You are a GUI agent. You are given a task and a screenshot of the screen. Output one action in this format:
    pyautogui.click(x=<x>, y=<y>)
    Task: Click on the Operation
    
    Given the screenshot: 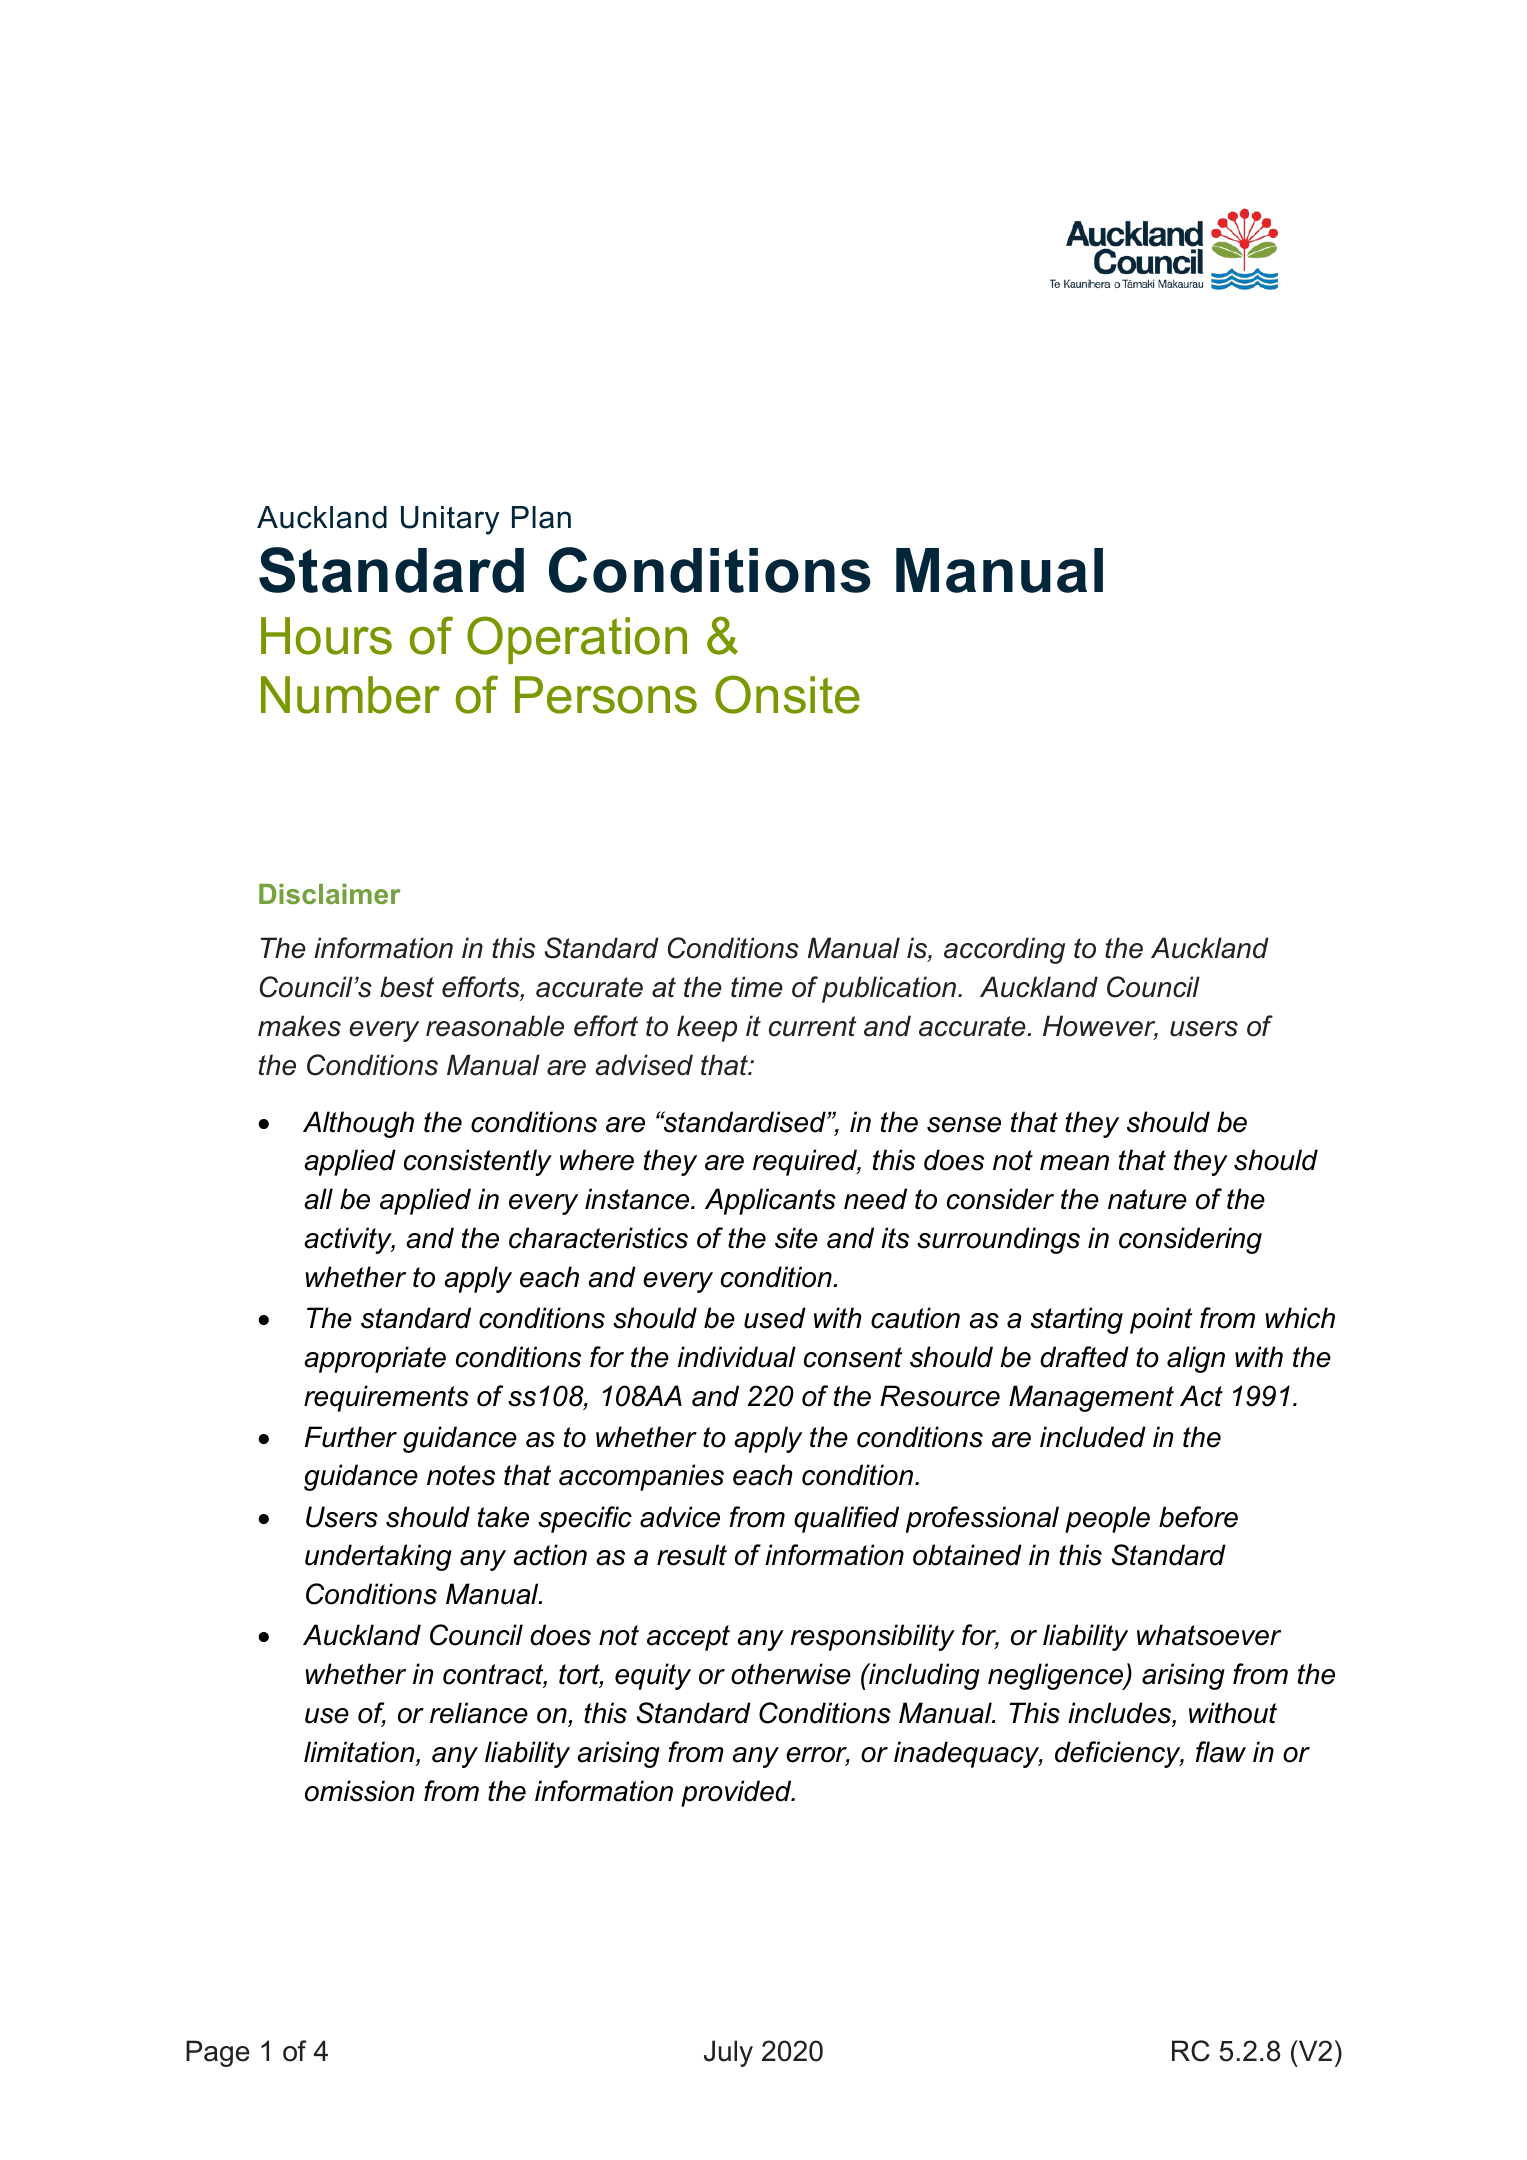 What is the action you would take?
    pyautogui.click(x=577, y=640)
